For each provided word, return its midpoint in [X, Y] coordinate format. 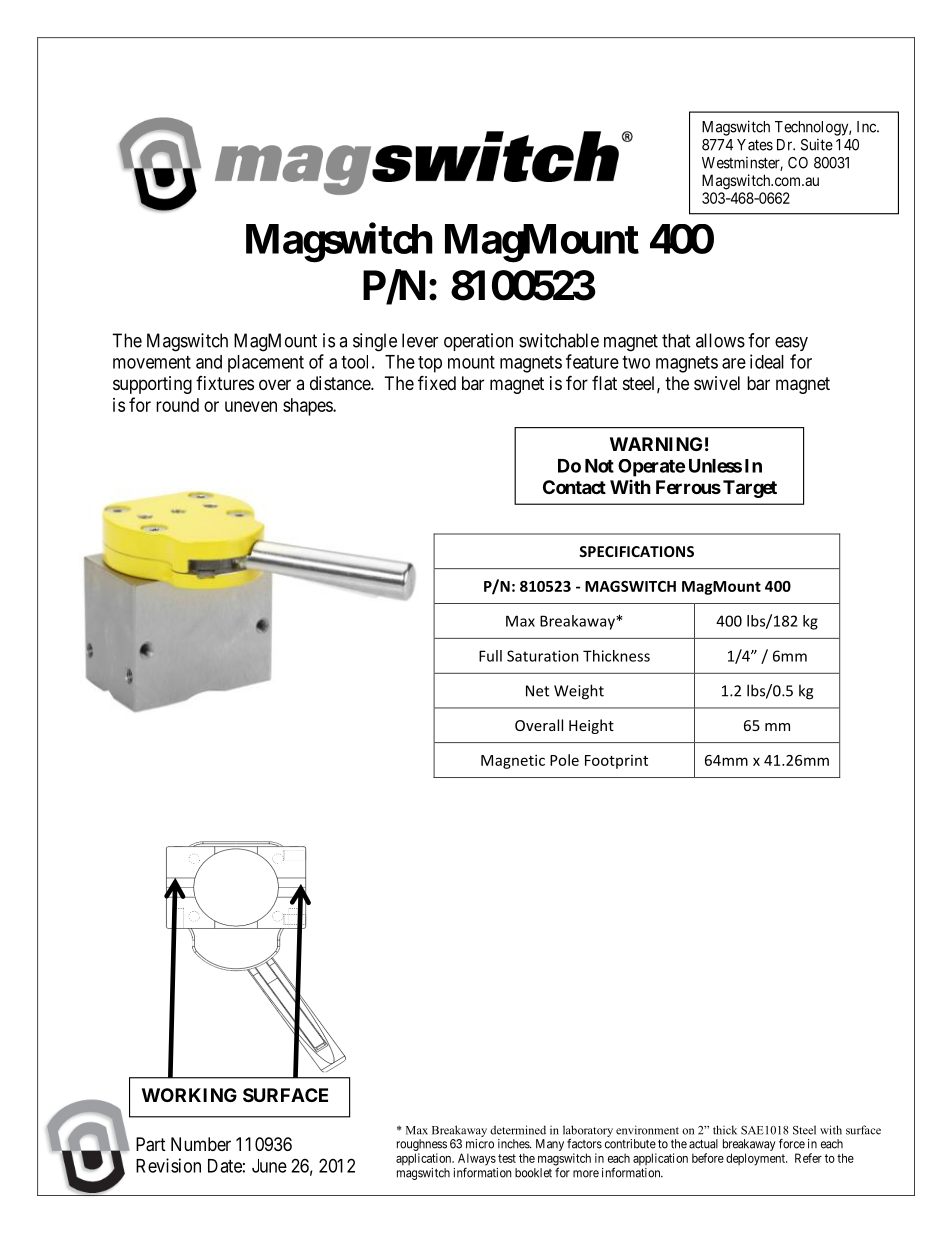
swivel [717, 383]
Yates [755, 145]
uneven [251, 406]
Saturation [543, 656]
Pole [564, 760]
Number [201, 1144]
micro [480, 1144]
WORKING [189, 1095]
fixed [437, 382]
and [209, 362]
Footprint [616, 762]
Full [490, 656]
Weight [579, 692]
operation [478, 342]
